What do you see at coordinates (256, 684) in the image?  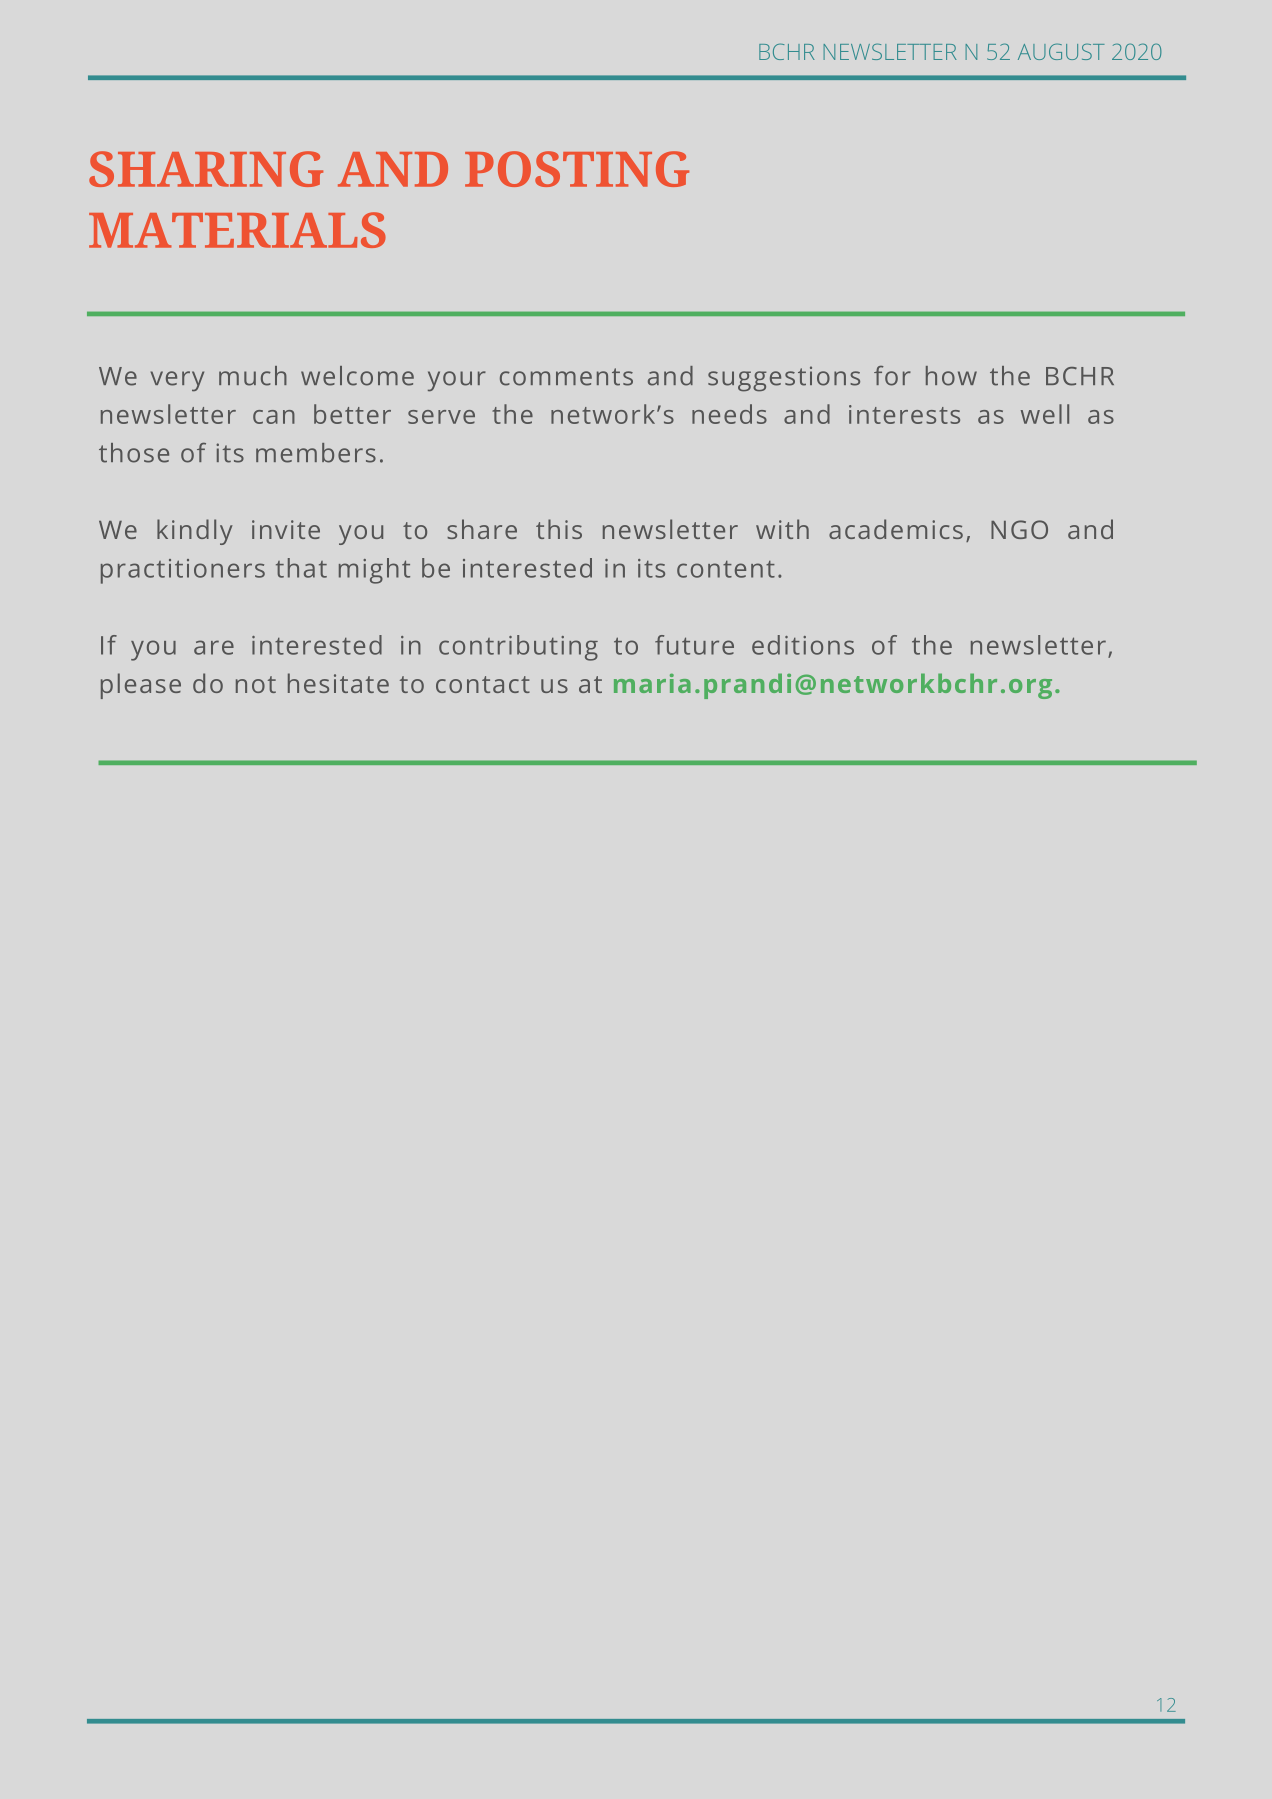 I see `not` at bounding box center [256, 684].
